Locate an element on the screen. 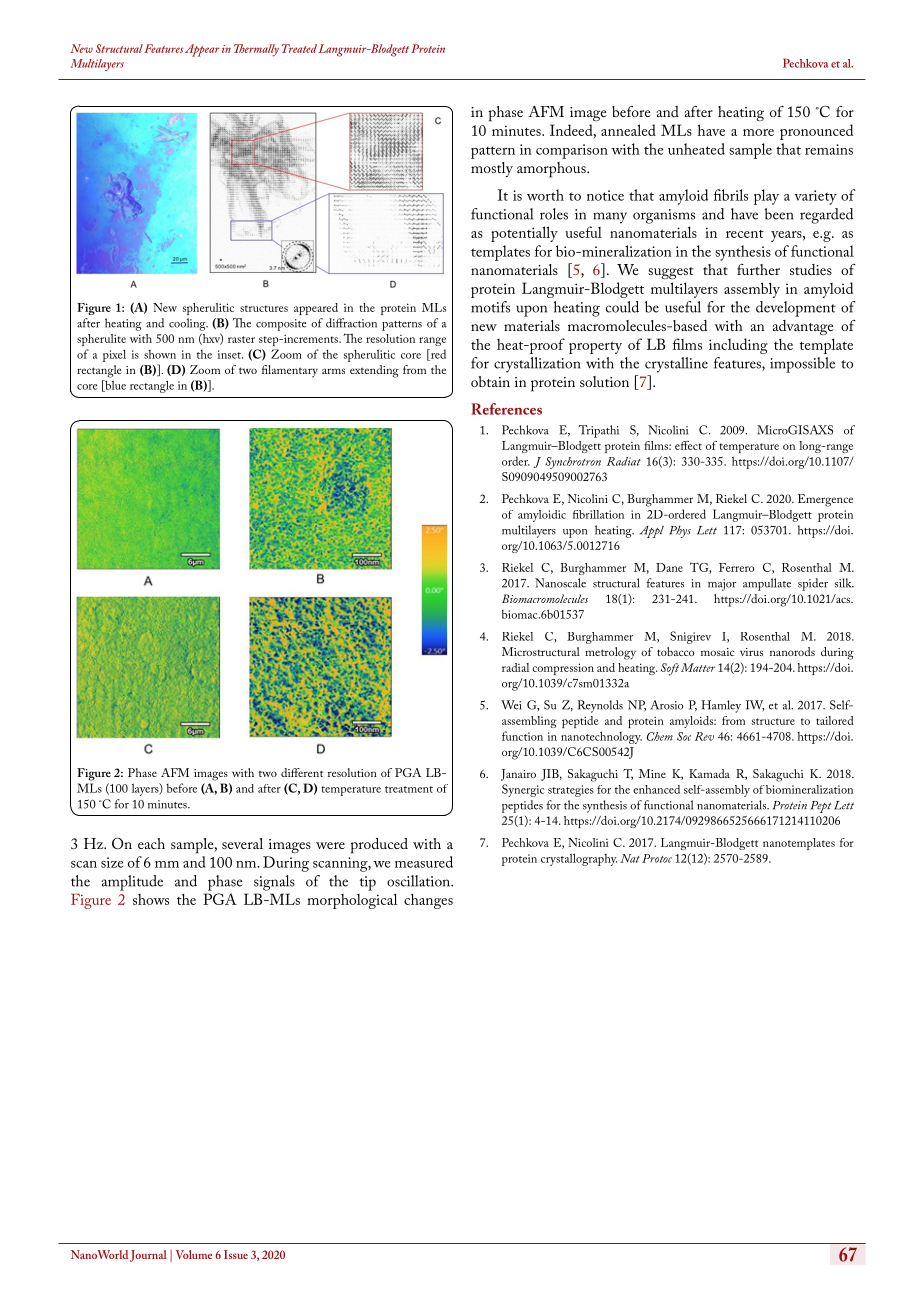 This screenshot has width=924, height=1308. Thermally is located at coordinates (256, 50).
